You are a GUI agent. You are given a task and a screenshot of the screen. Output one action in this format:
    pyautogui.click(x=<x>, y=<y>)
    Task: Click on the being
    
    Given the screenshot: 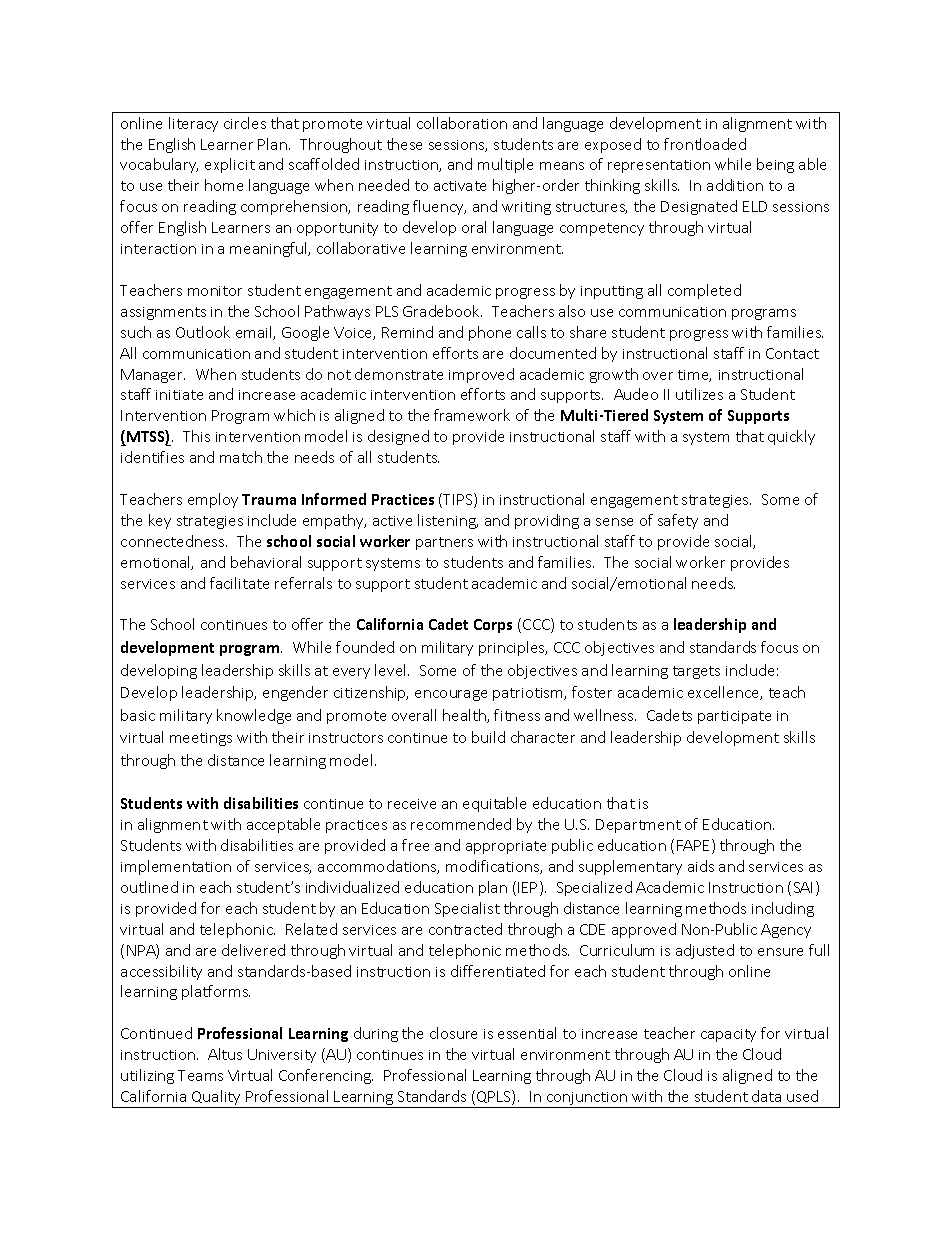 What is the action you would take?
    pyautogui.click(x=775, y=165)
